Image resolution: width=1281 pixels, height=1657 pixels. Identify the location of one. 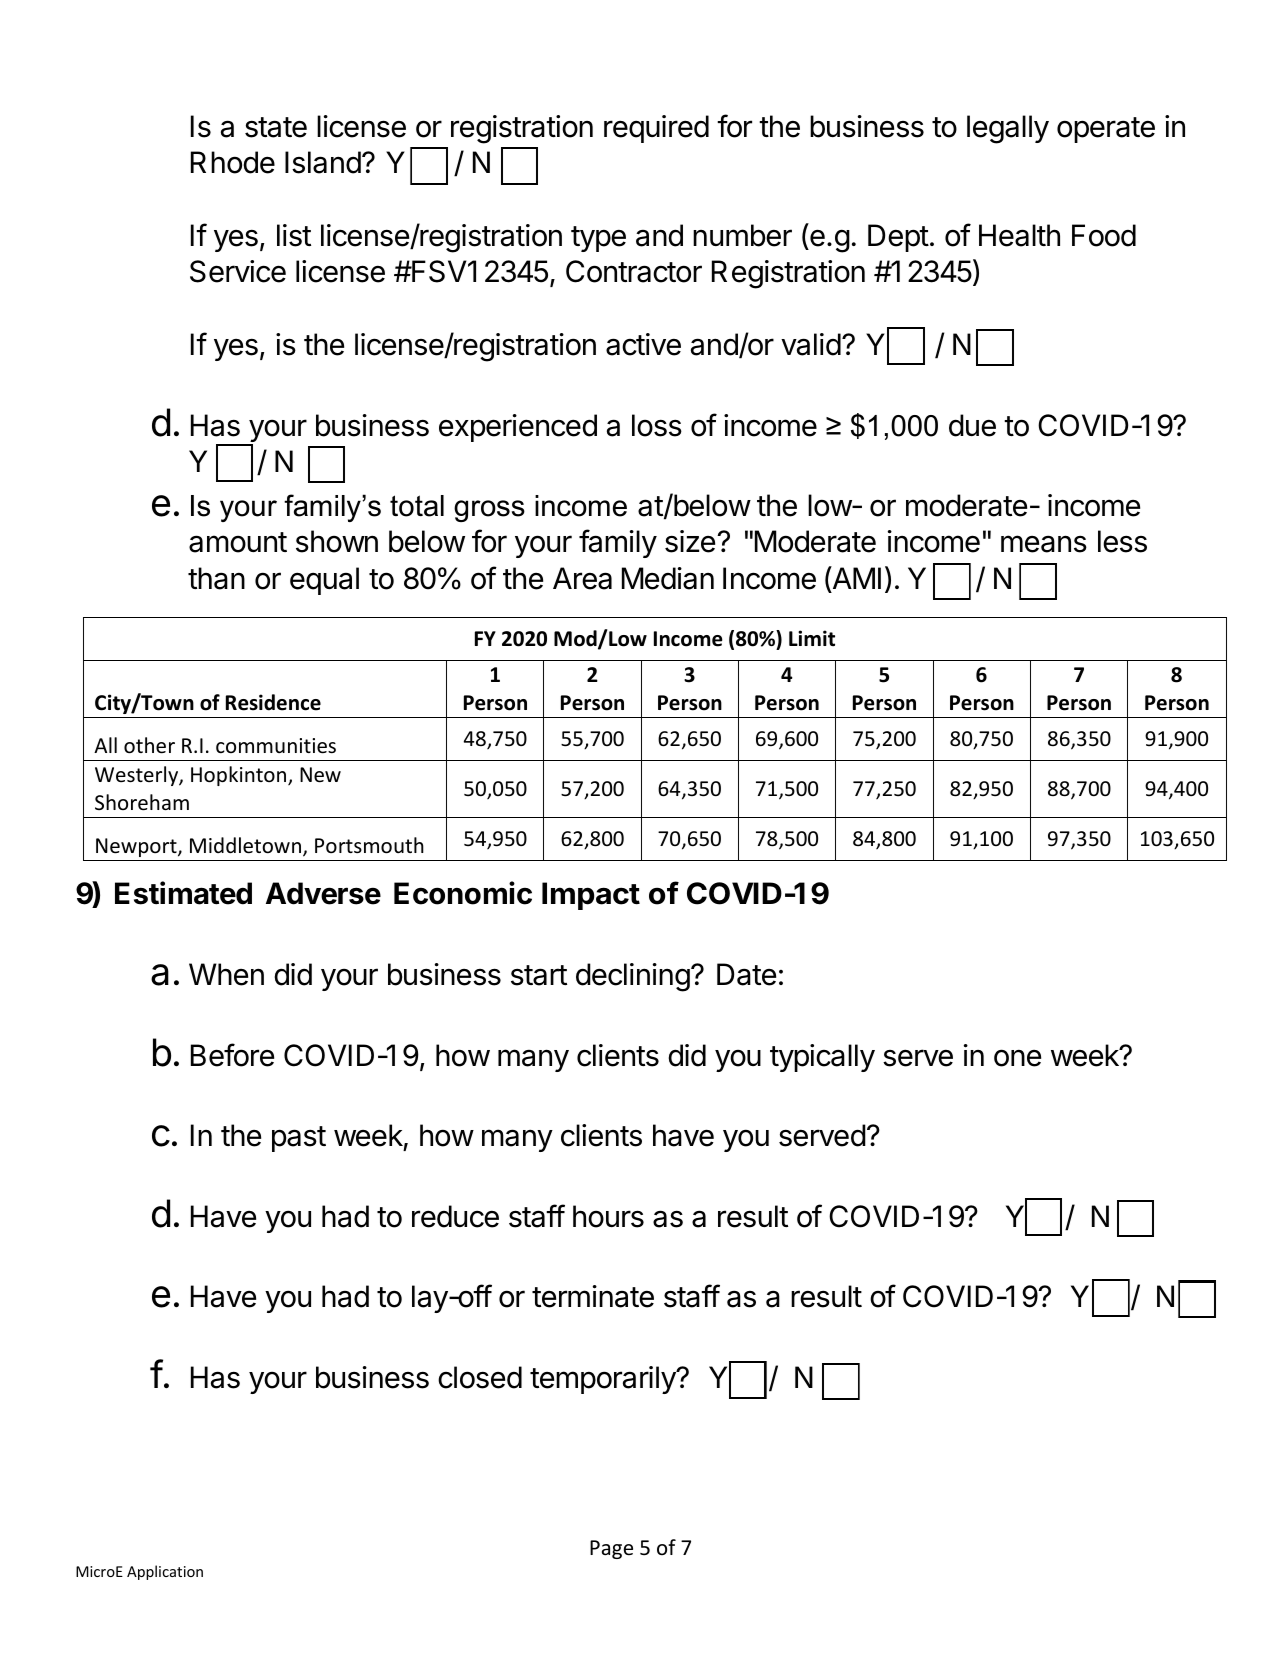
(1017, 1058).
